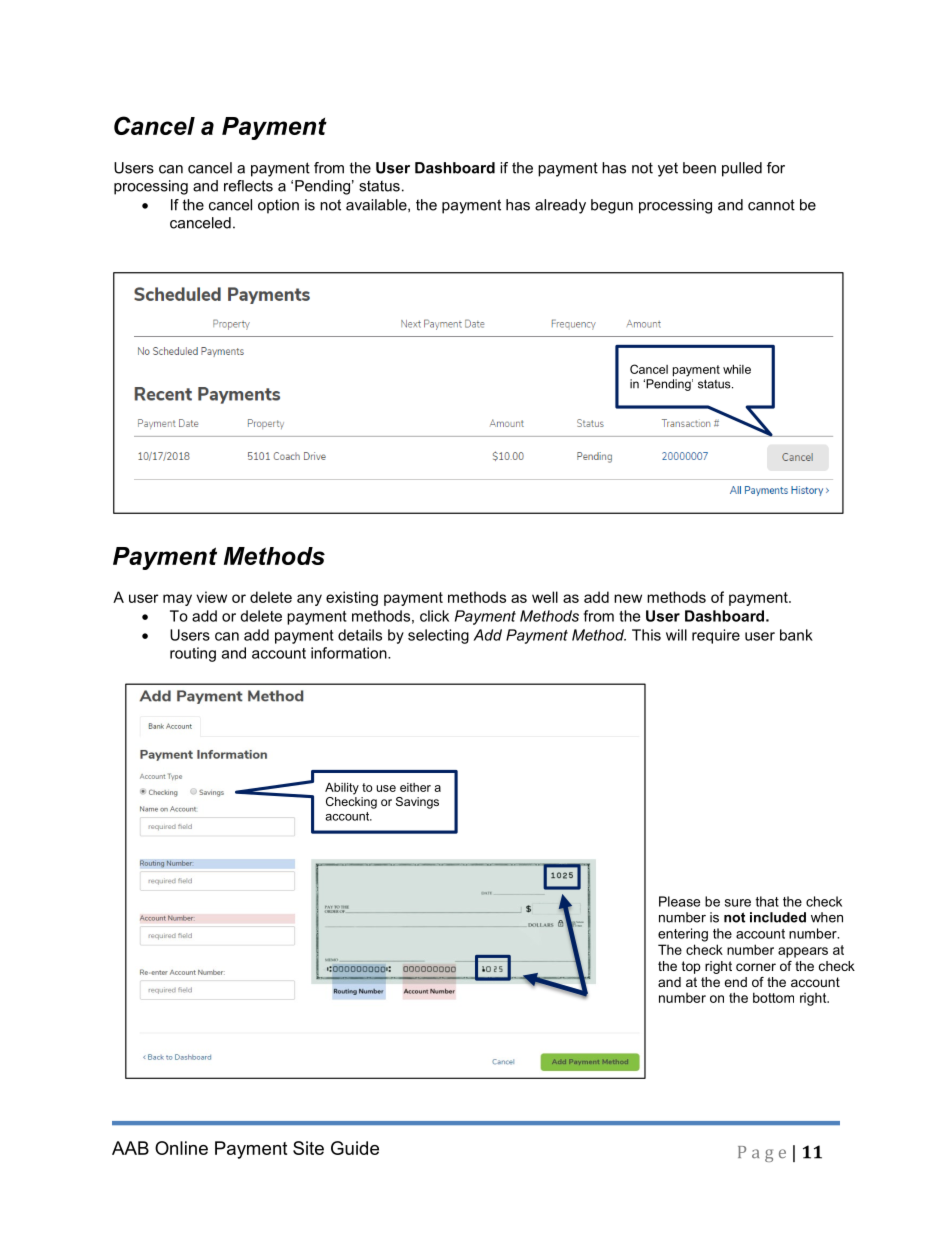  Describe the element at coordinates (560, 206) in the image. I see `already` at that location.
